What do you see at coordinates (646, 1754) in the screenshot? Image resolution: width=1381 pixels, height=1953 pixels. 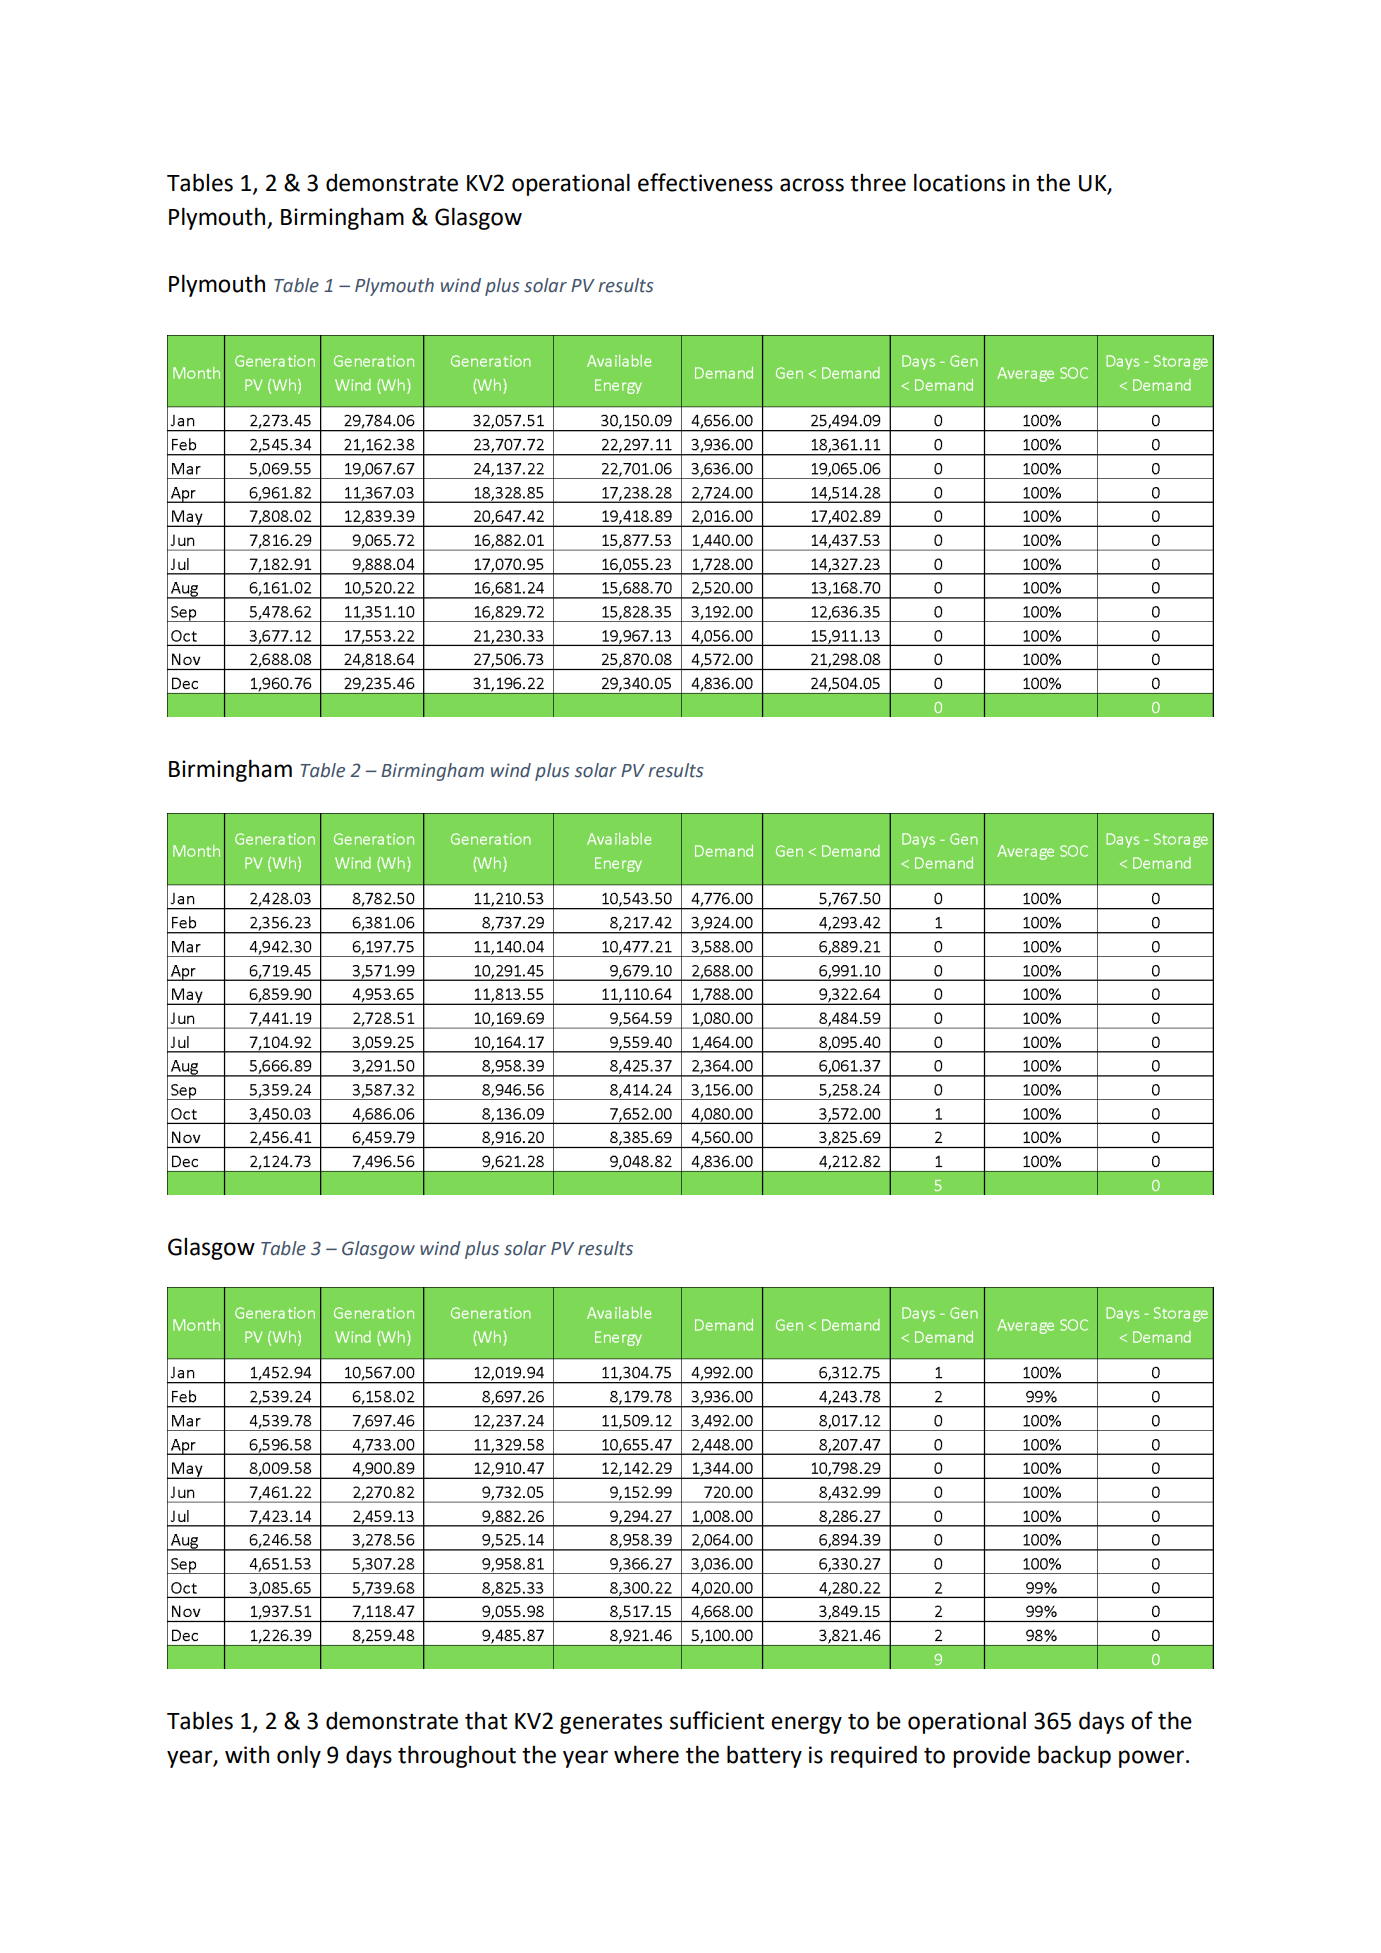 I see `where` at bounding box center [646, 1754].
